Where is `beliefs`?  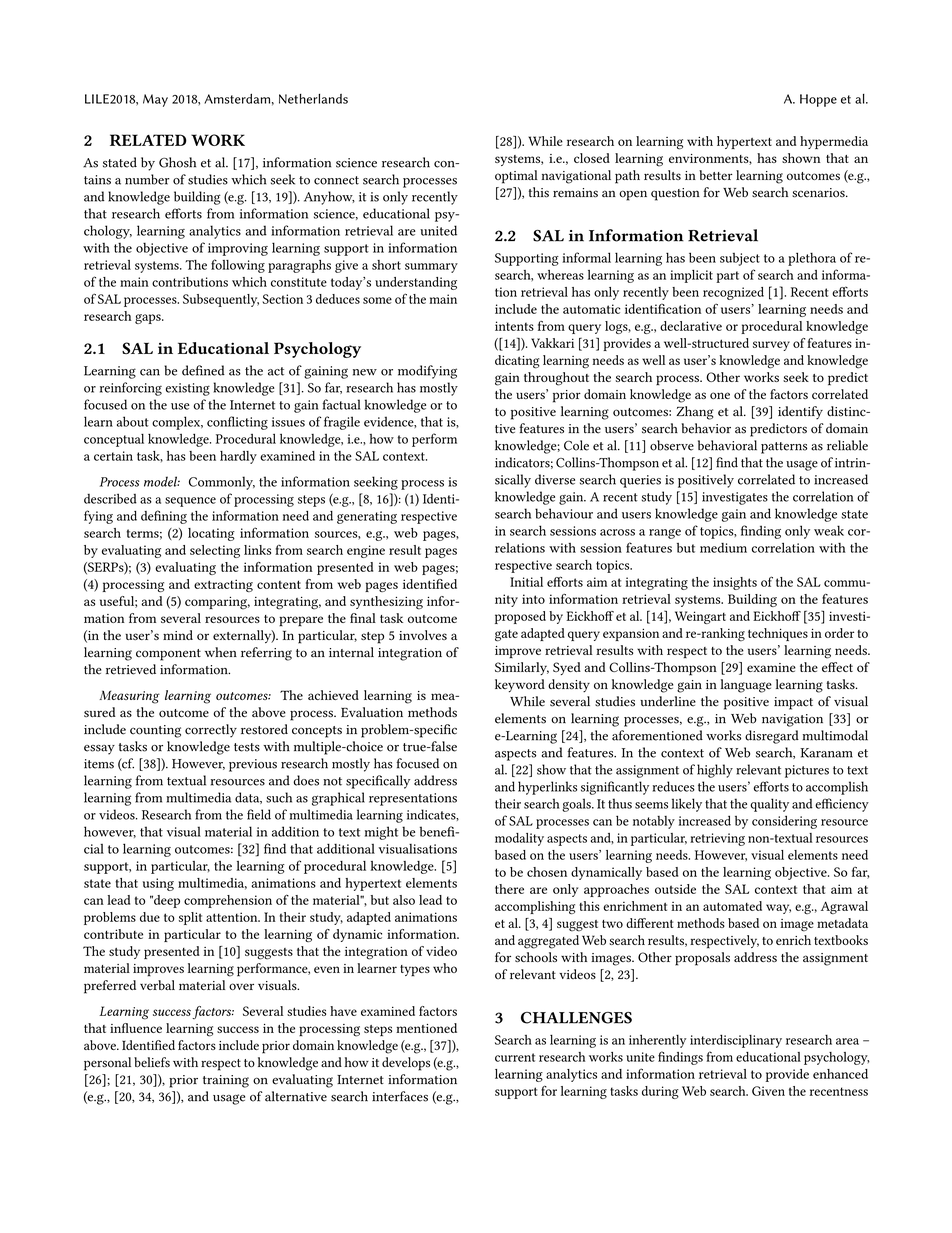 beliefs is located at coordinates (152, 1062).
